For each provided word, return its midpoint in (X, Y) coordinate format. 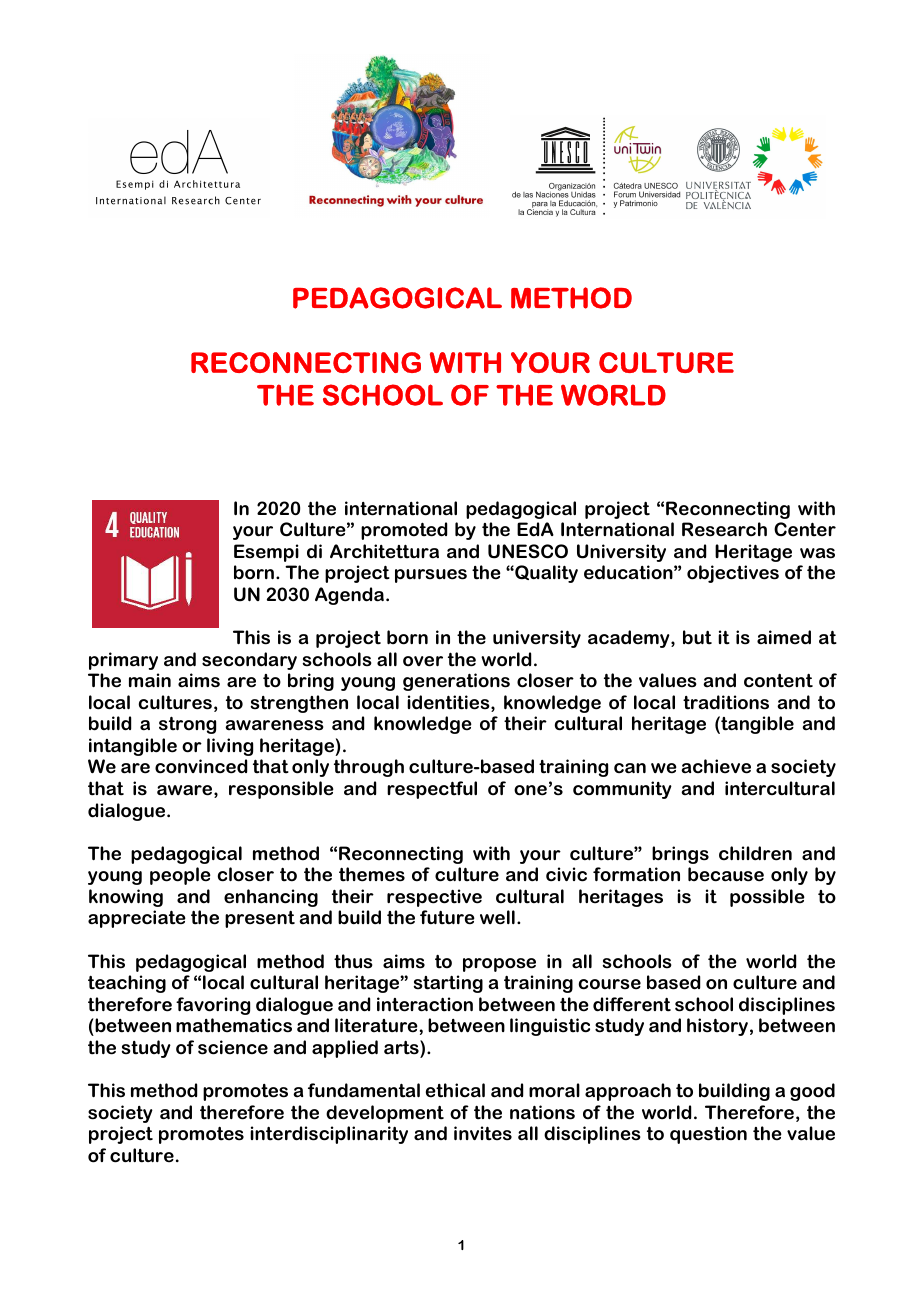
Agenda (349, 596)
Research (724, 529)
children (755, 853)
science (233, 1047)
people (180, 876)
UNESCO (528, 551)
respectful (432, 790)
